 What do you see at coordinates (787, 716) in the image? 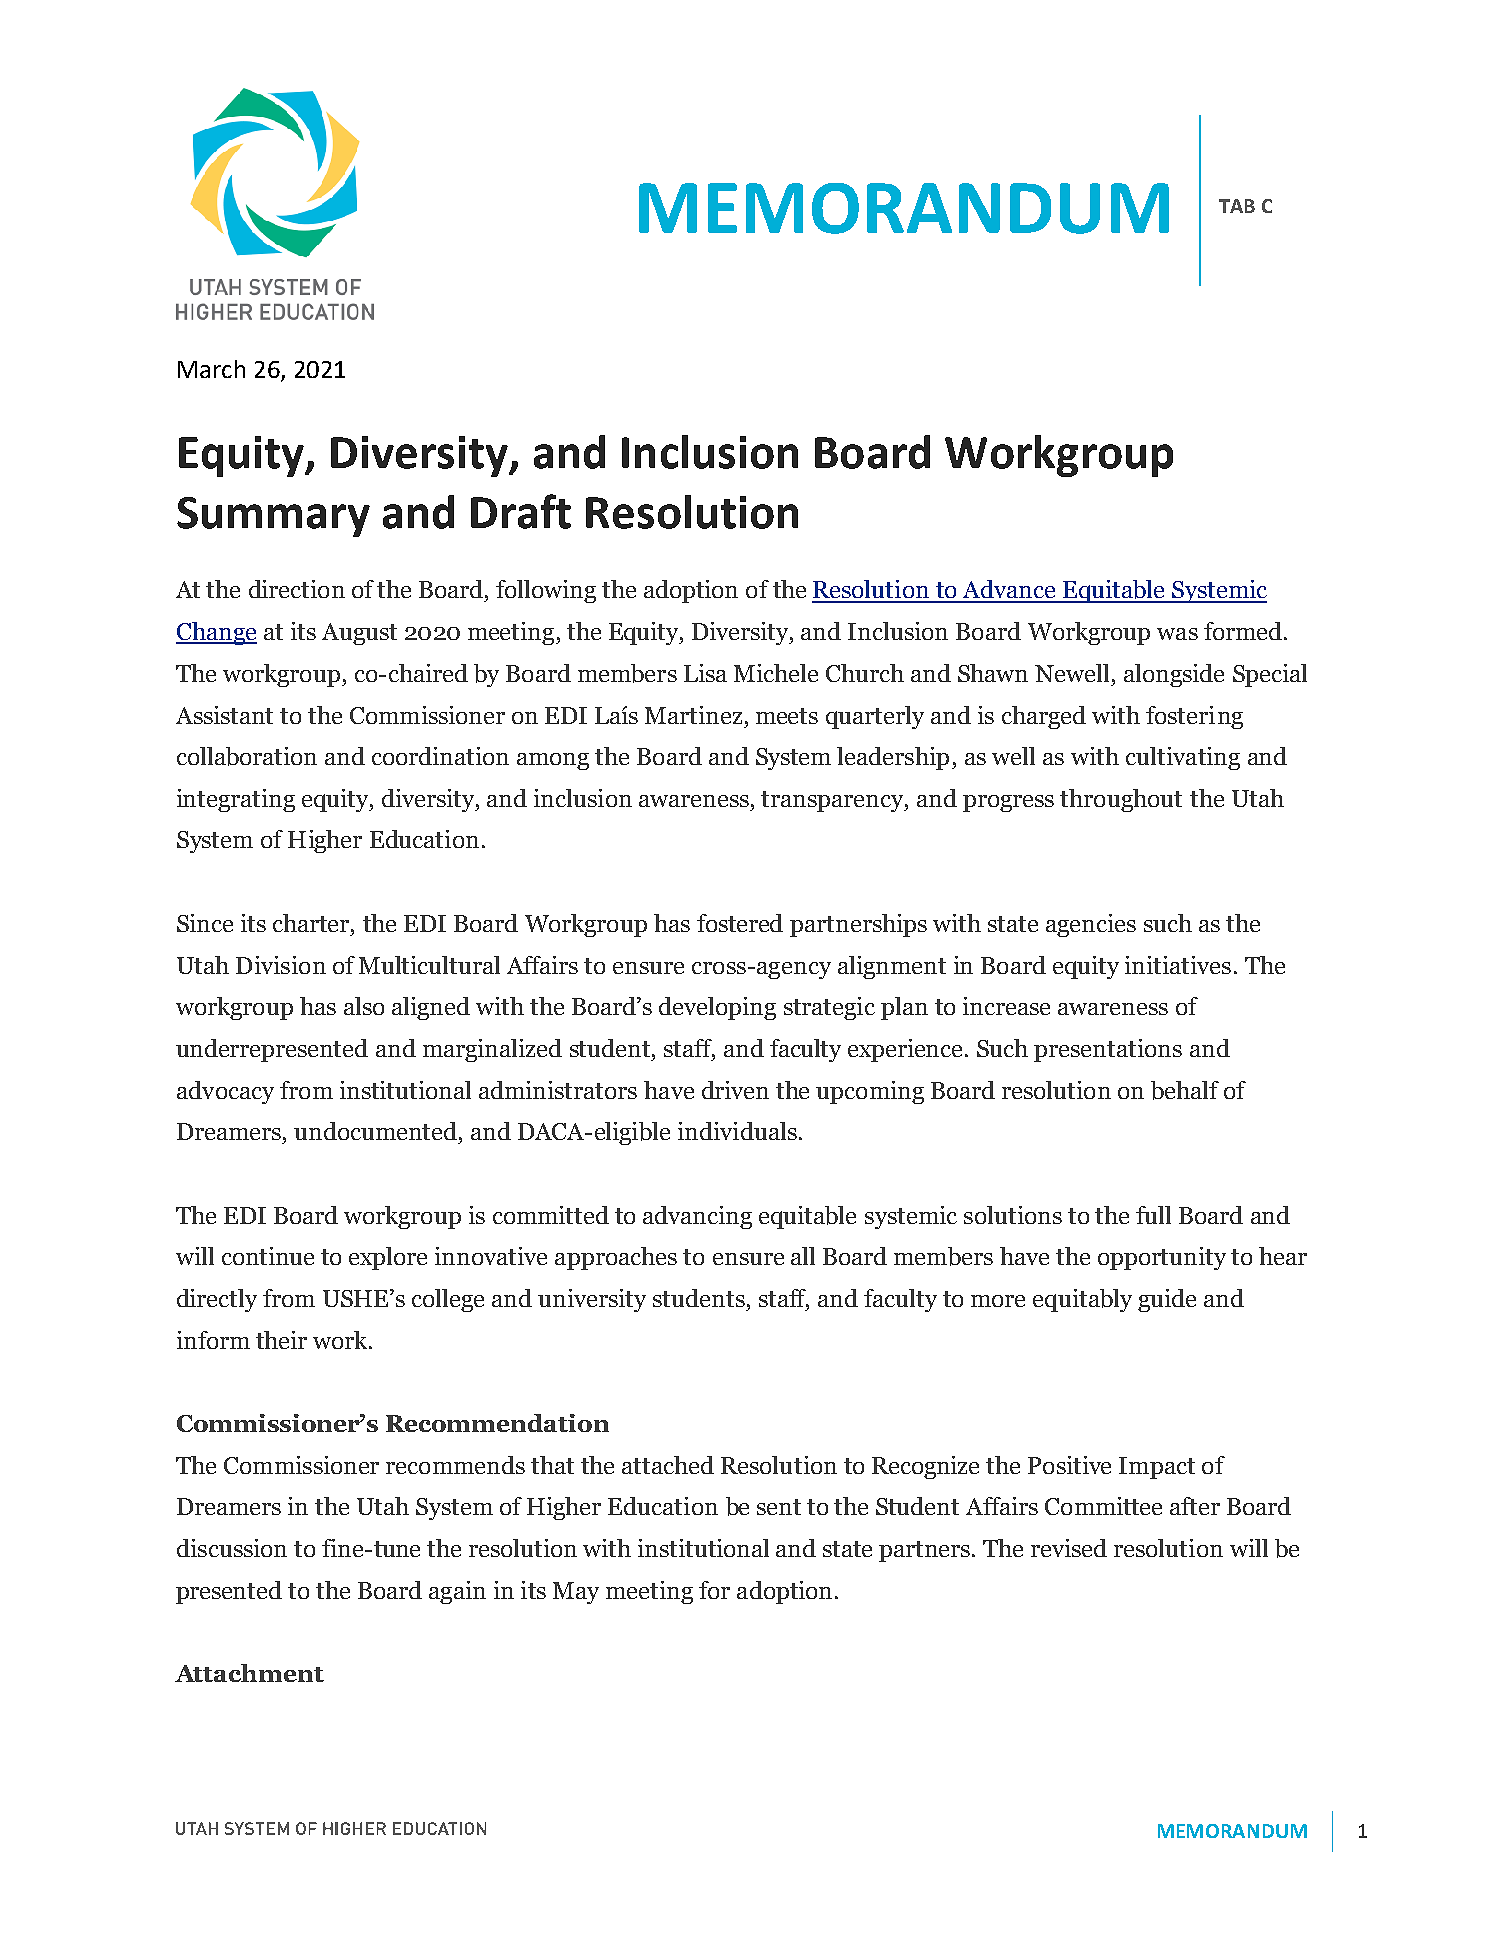
I see `meets` at bounding box center [787, 716].
